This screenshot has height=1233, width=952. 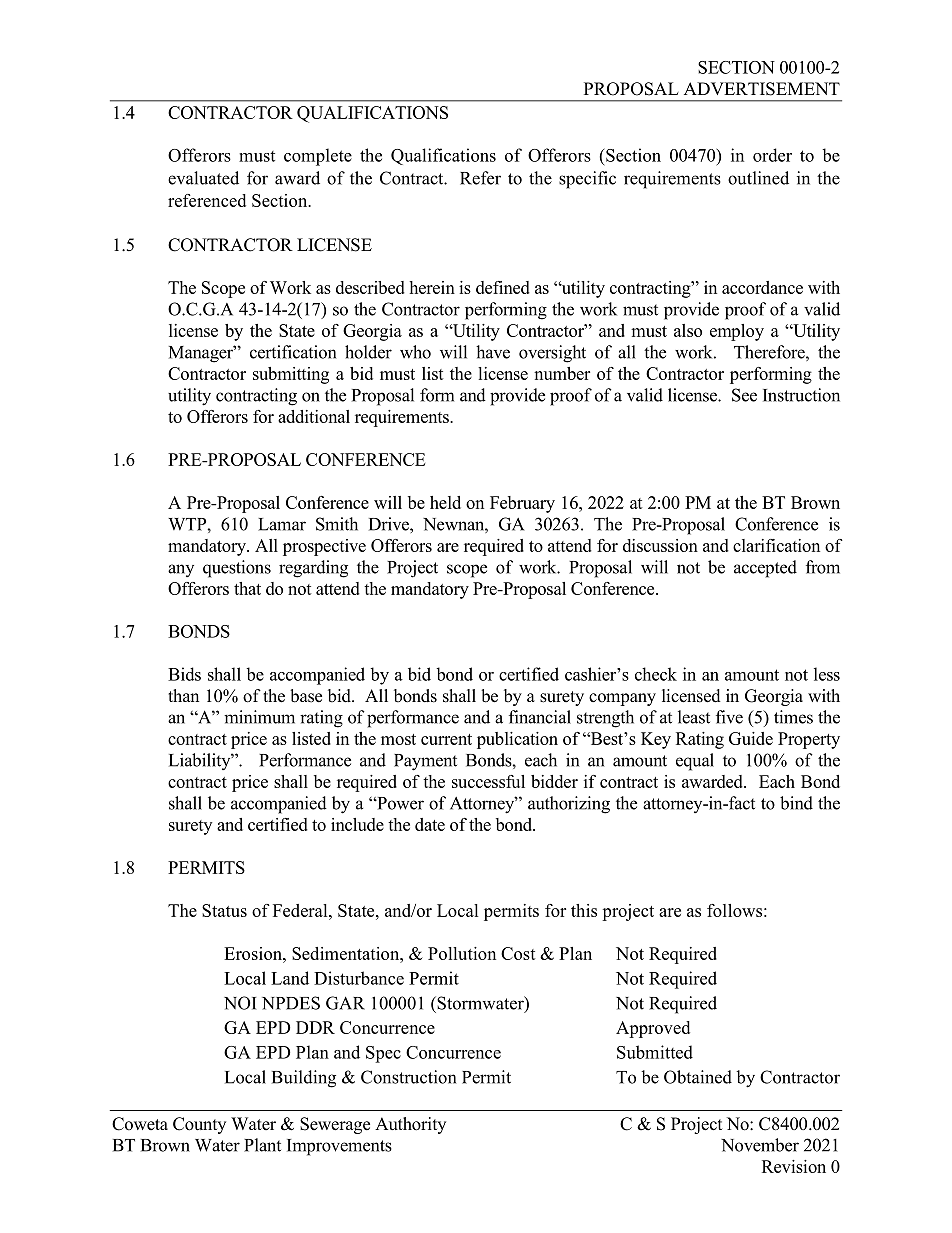 I want to click on bind, so click(x=796, y=803).
